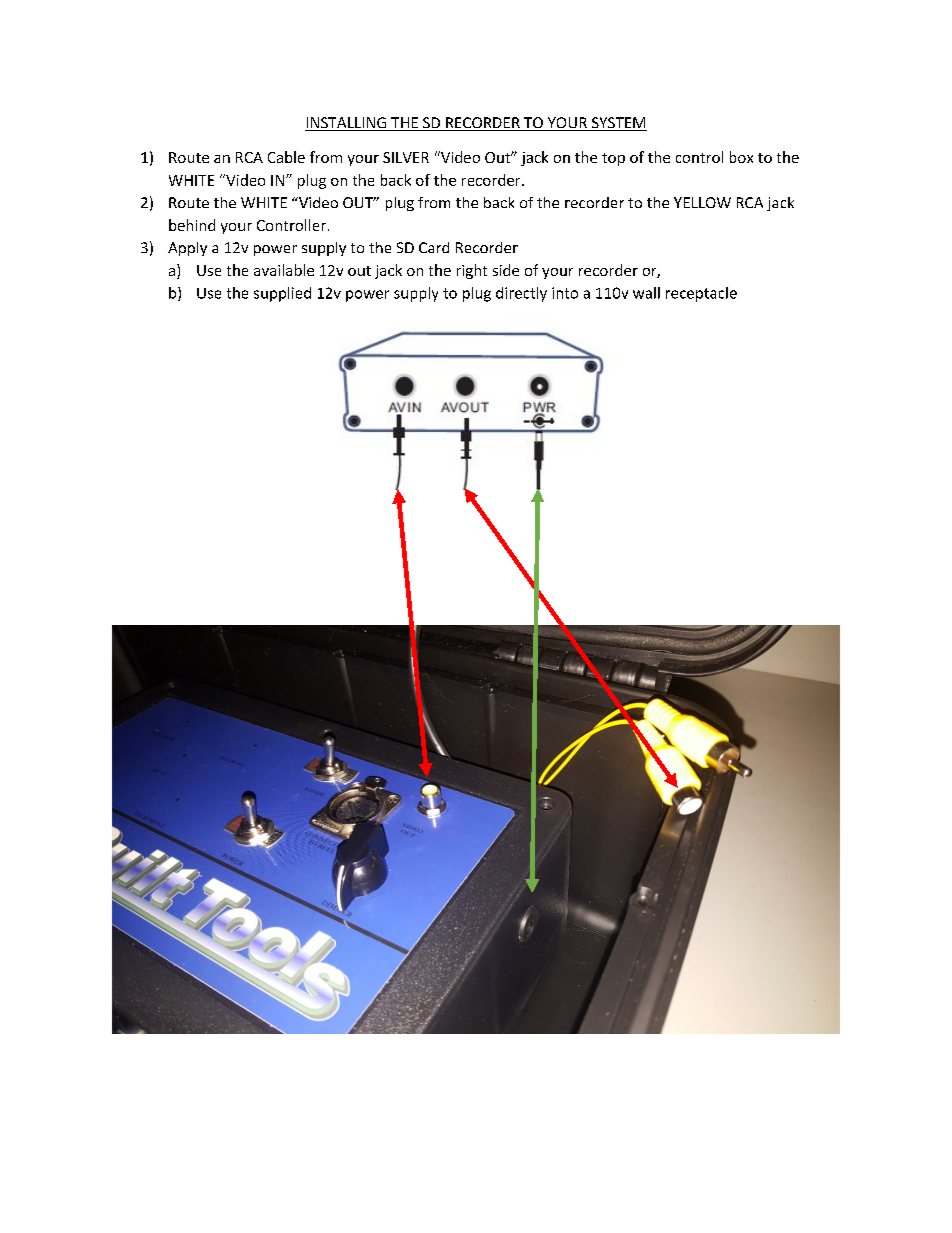 The image size is (952, 1233). Describe the element at coordinates (521, 294) in the image. I see `directly` at that location.
